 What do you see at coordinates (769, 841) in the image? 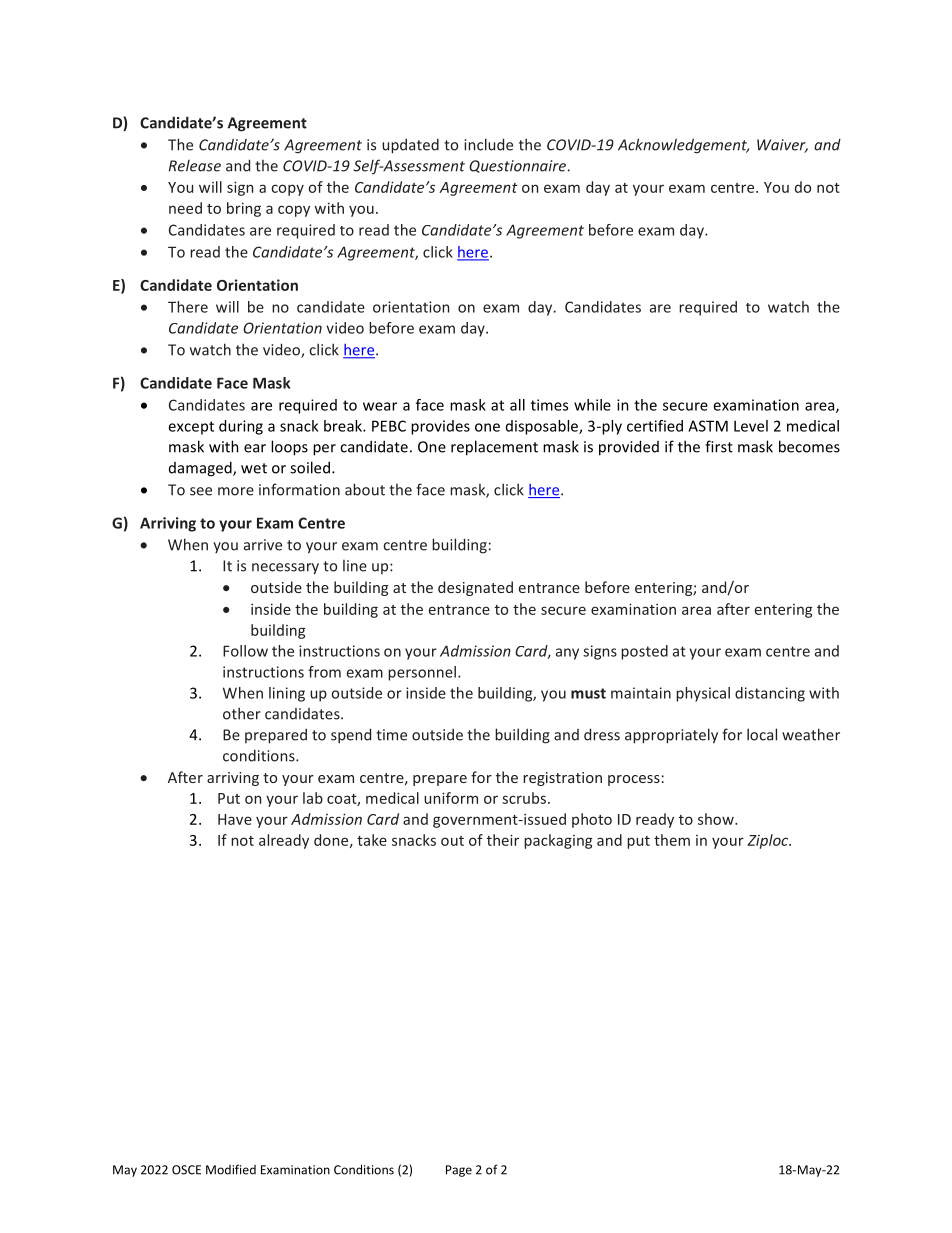
I see `Ziploc` at bounding box center [769, 841].
